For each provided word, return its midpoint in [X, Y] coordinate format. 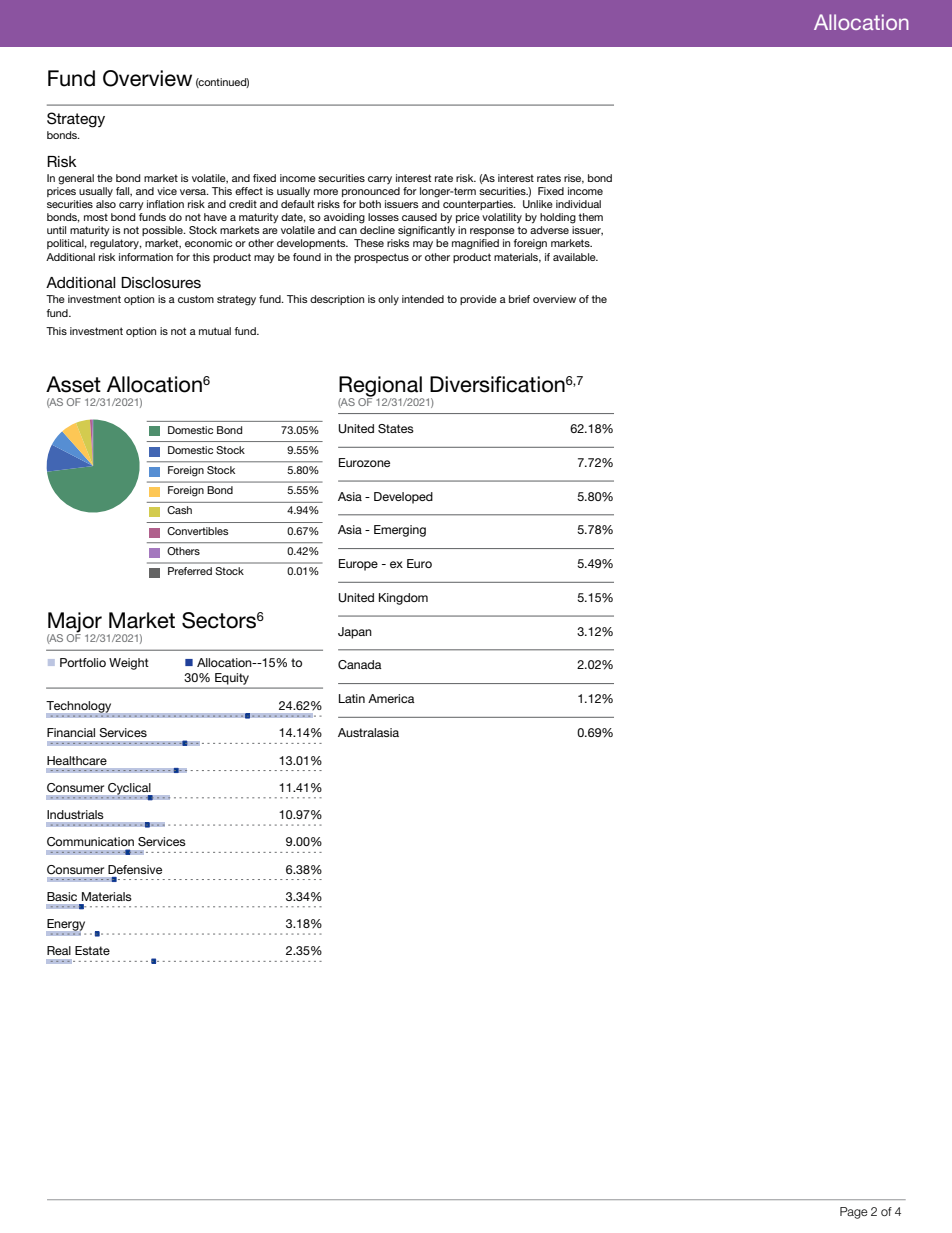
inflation [165, 204]
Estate [92, 950]
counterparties [479, 205]
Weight [129, 664]
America [391, 698]
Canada [360, 665]
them [590, 217]
